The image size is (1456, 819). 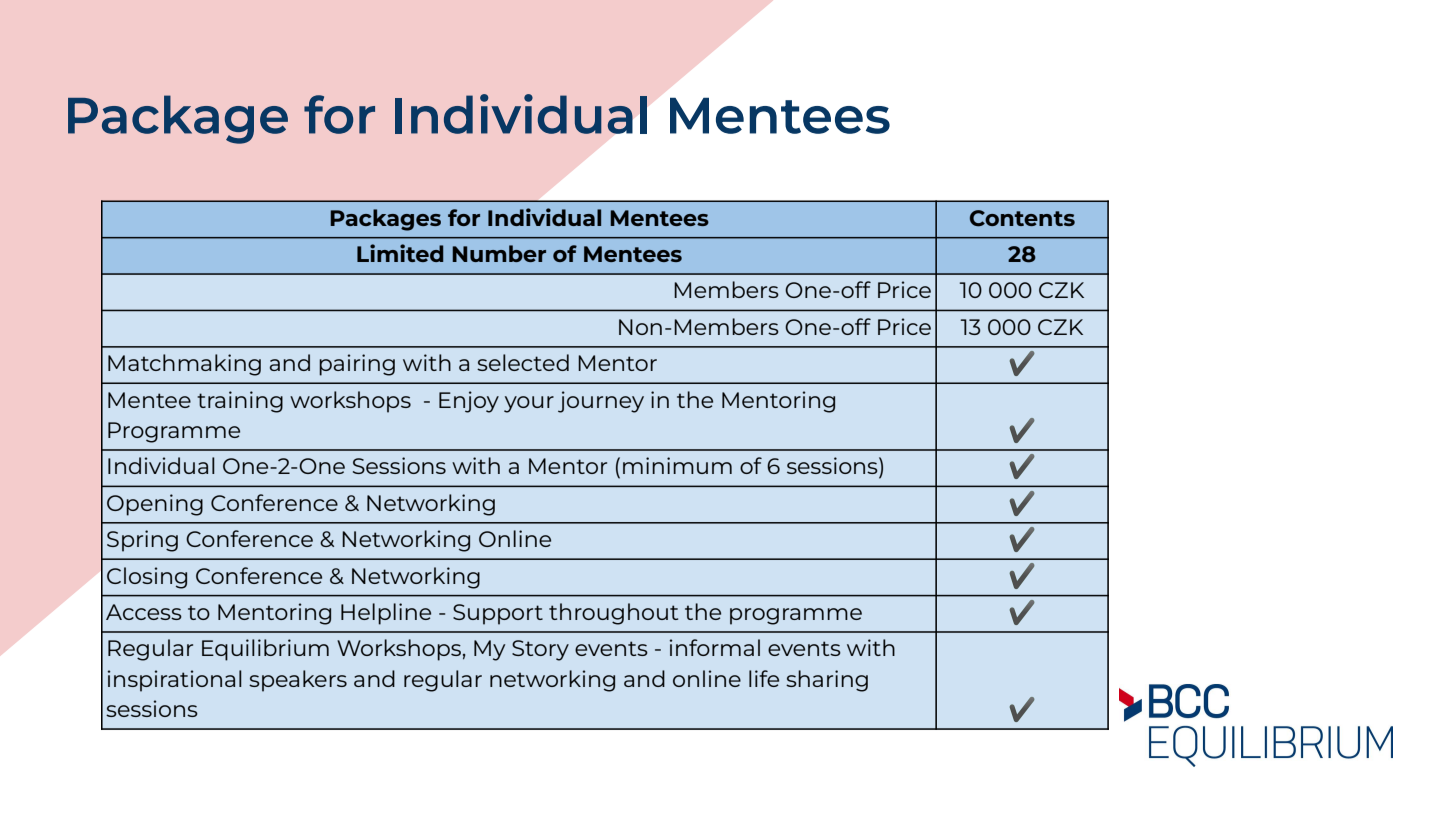 What do you see at coordinates (400, 253) in the screenshot?
I see `Limited` at bounding box center [400, 253].
